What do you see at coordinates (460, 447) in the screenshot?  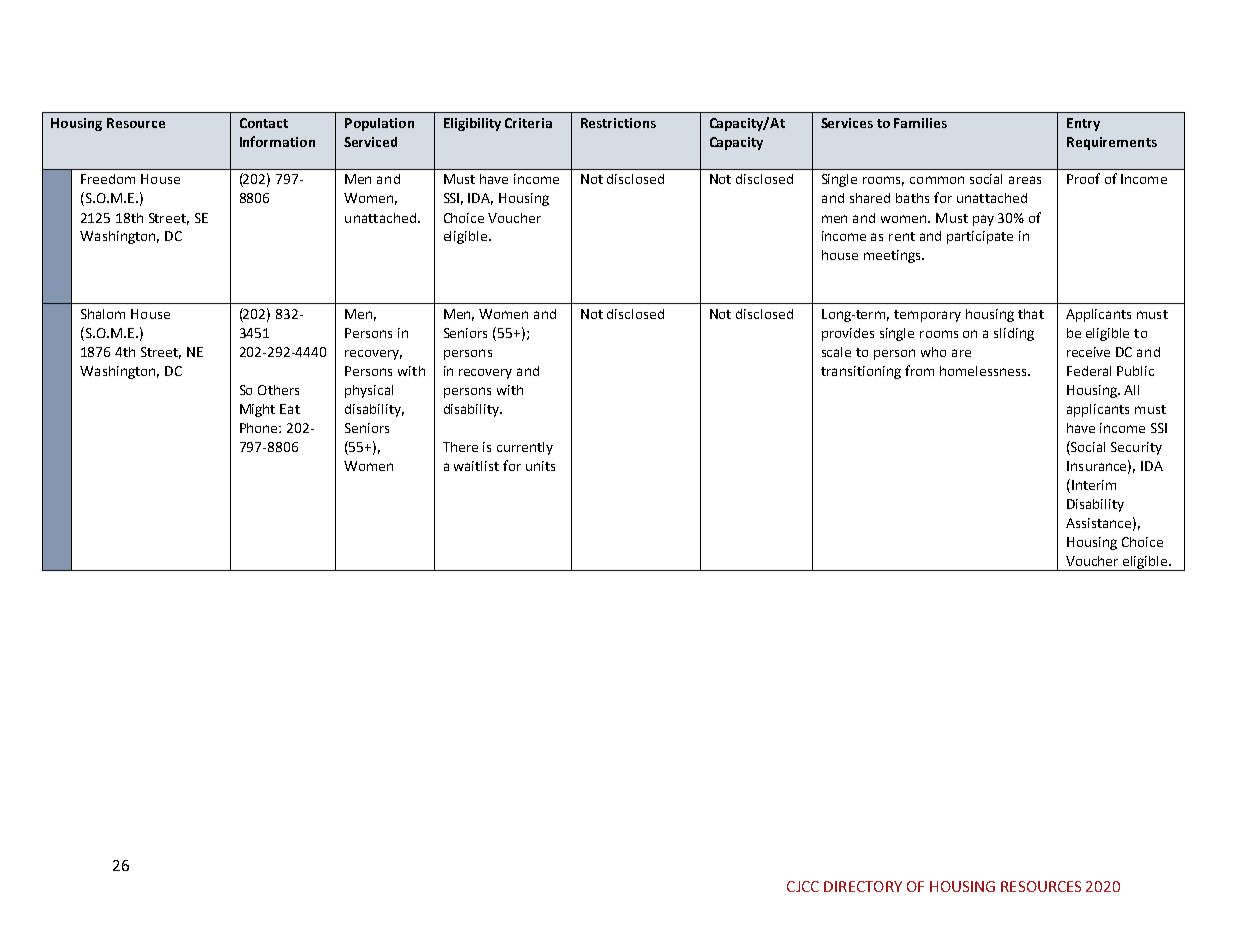 I see `There` at bounding box center [460, 447].
